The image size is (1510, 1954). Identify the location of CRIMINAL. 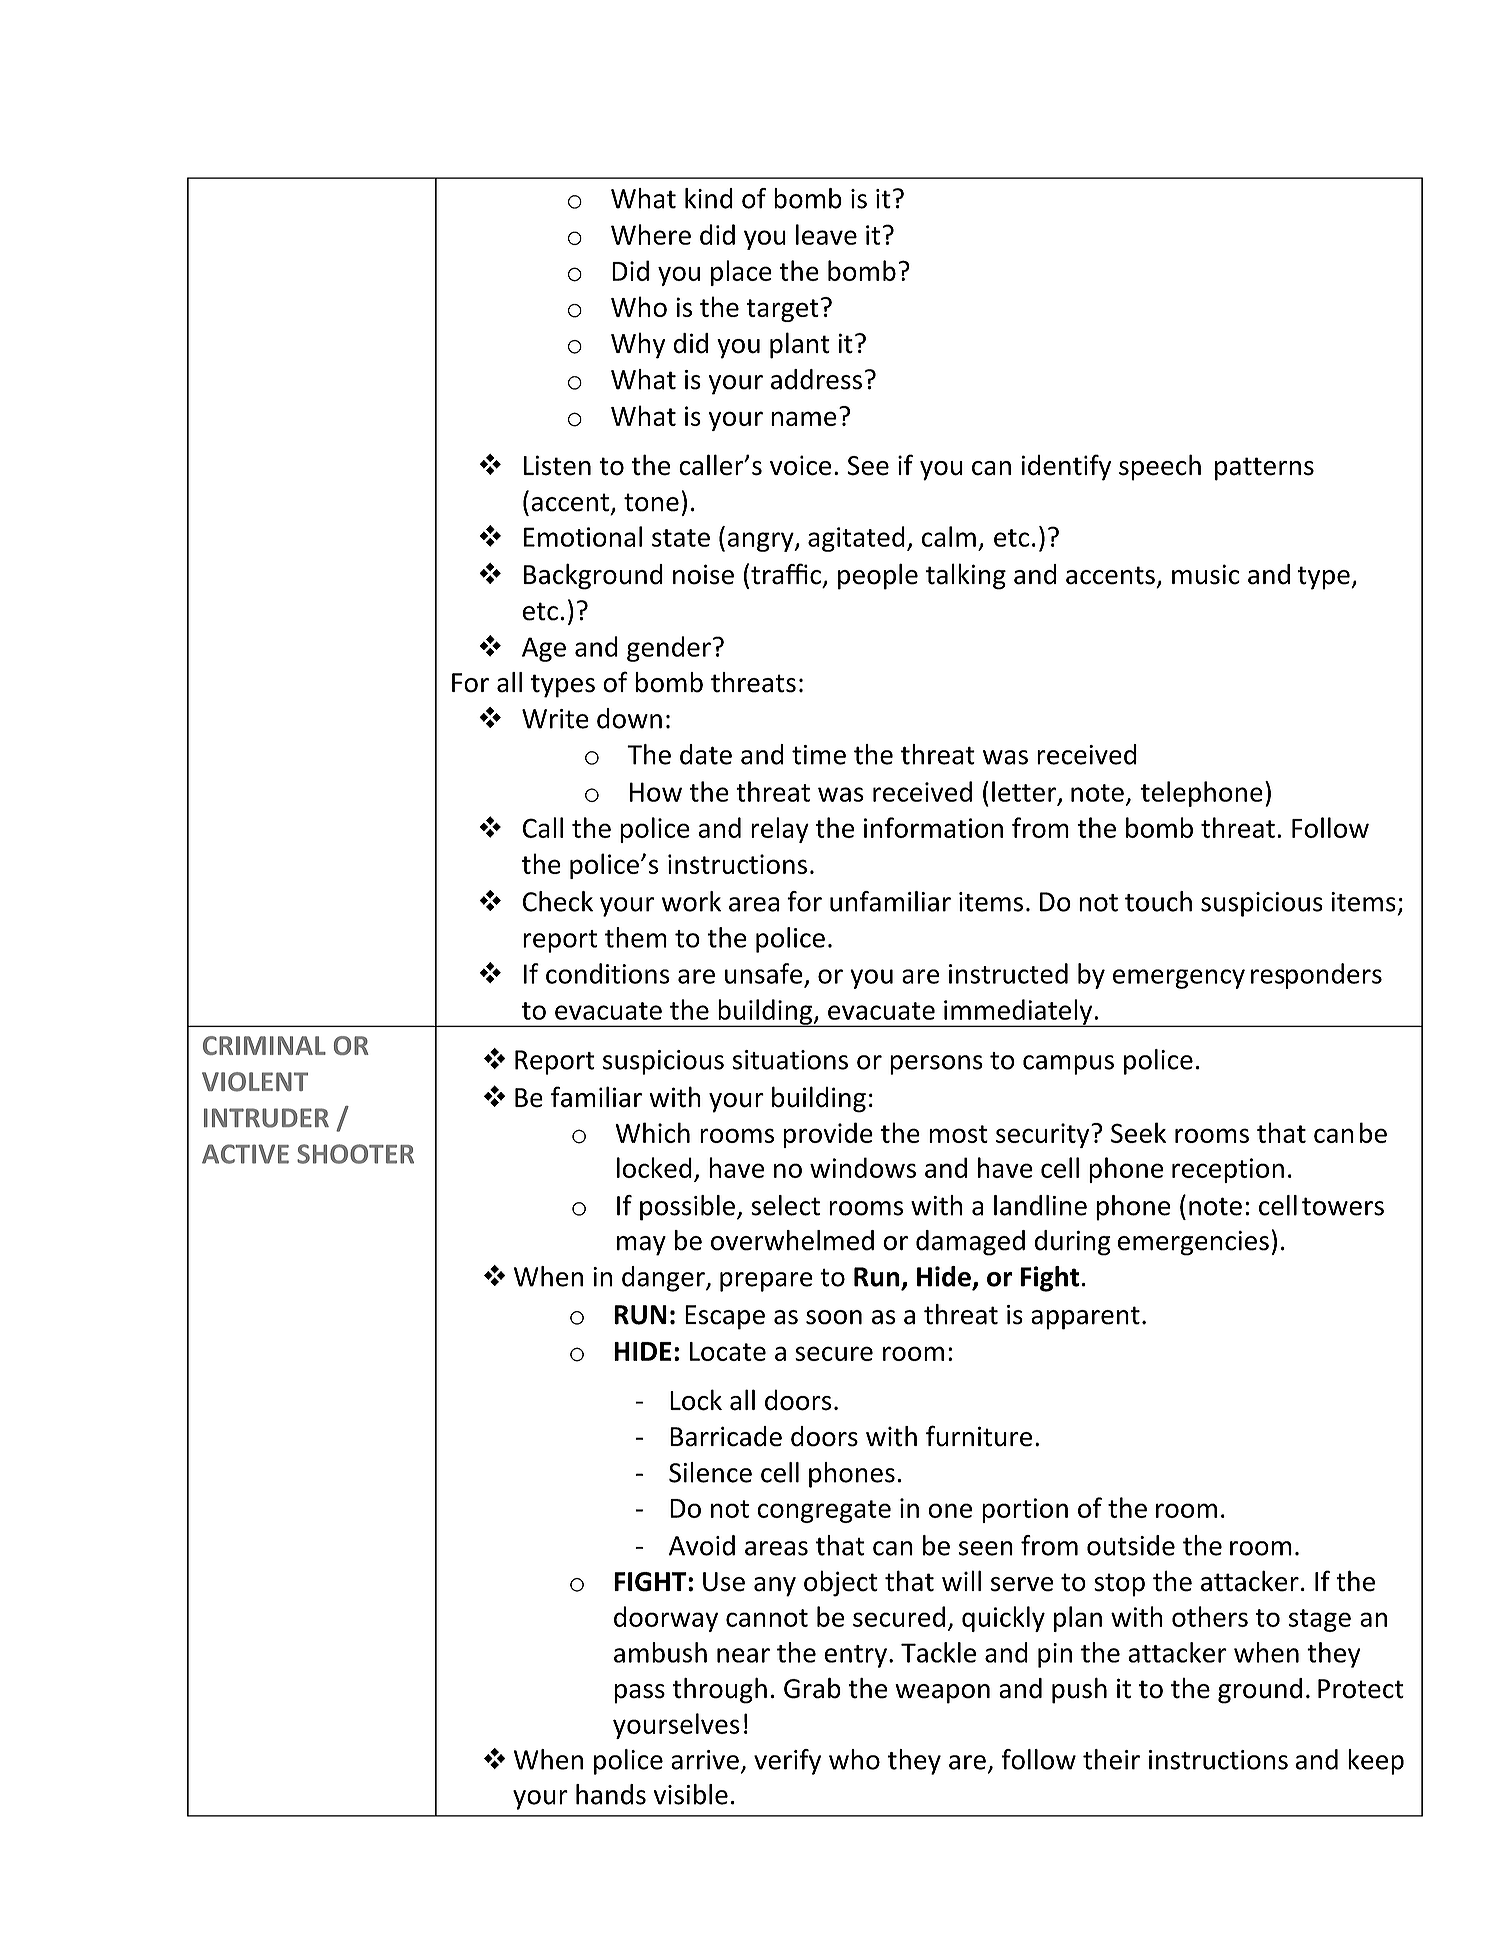
(264, 1045).
